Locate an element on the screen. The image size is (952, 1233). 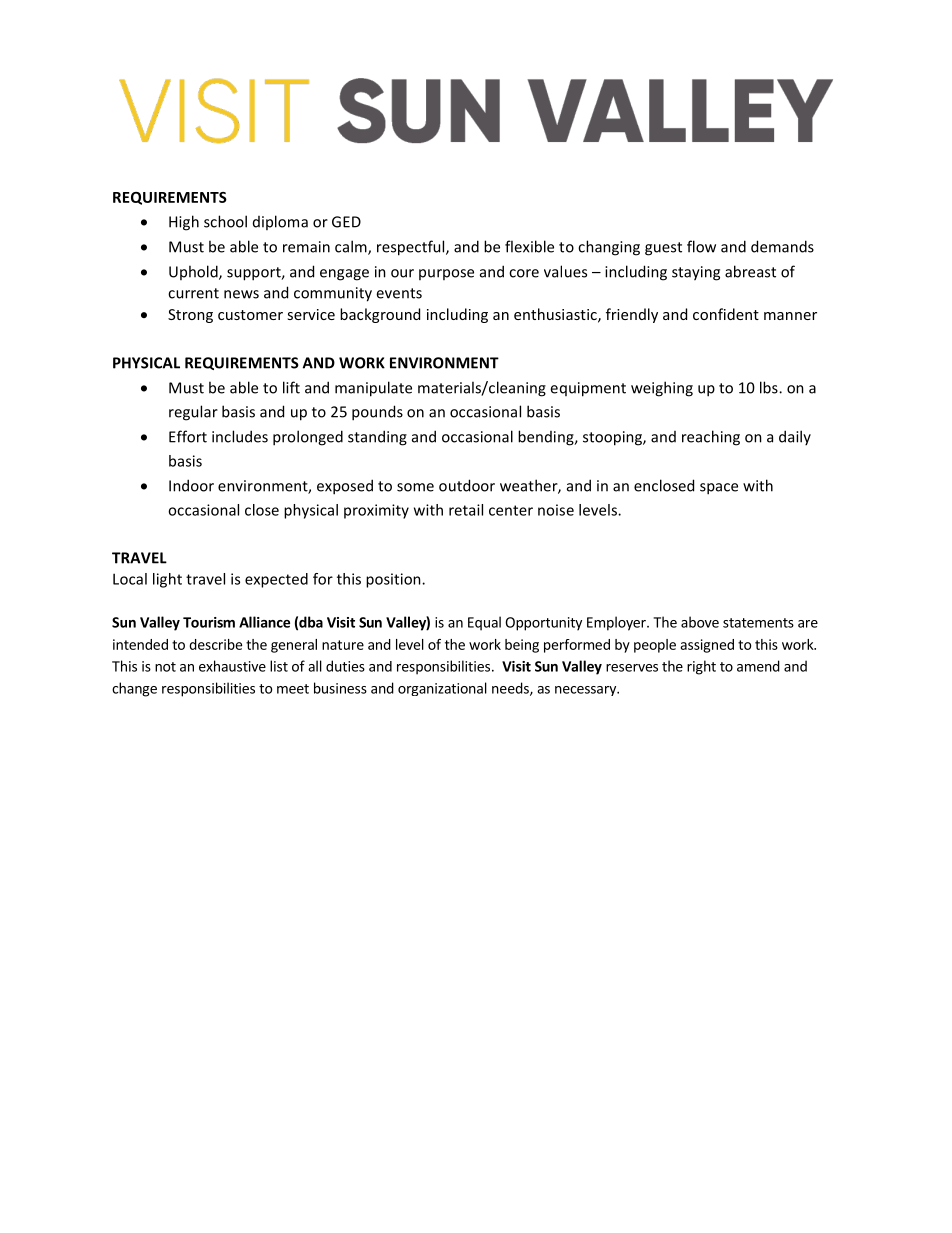
retail is located at coordinates (466, 510).
